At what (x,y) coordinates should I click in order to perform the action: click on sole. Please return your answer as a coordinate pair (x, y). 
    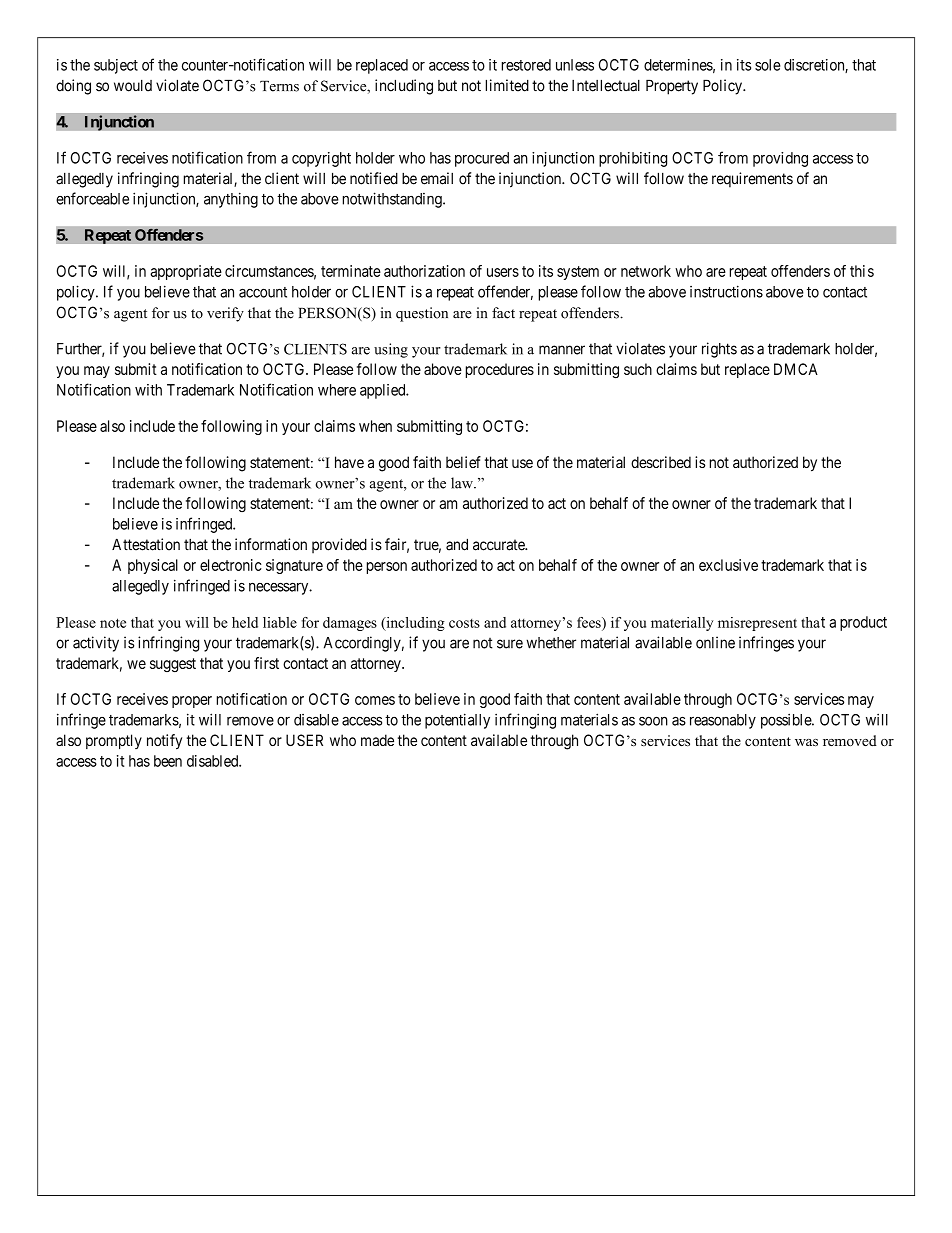
    Looking at the image, I should click on (768, 65).
